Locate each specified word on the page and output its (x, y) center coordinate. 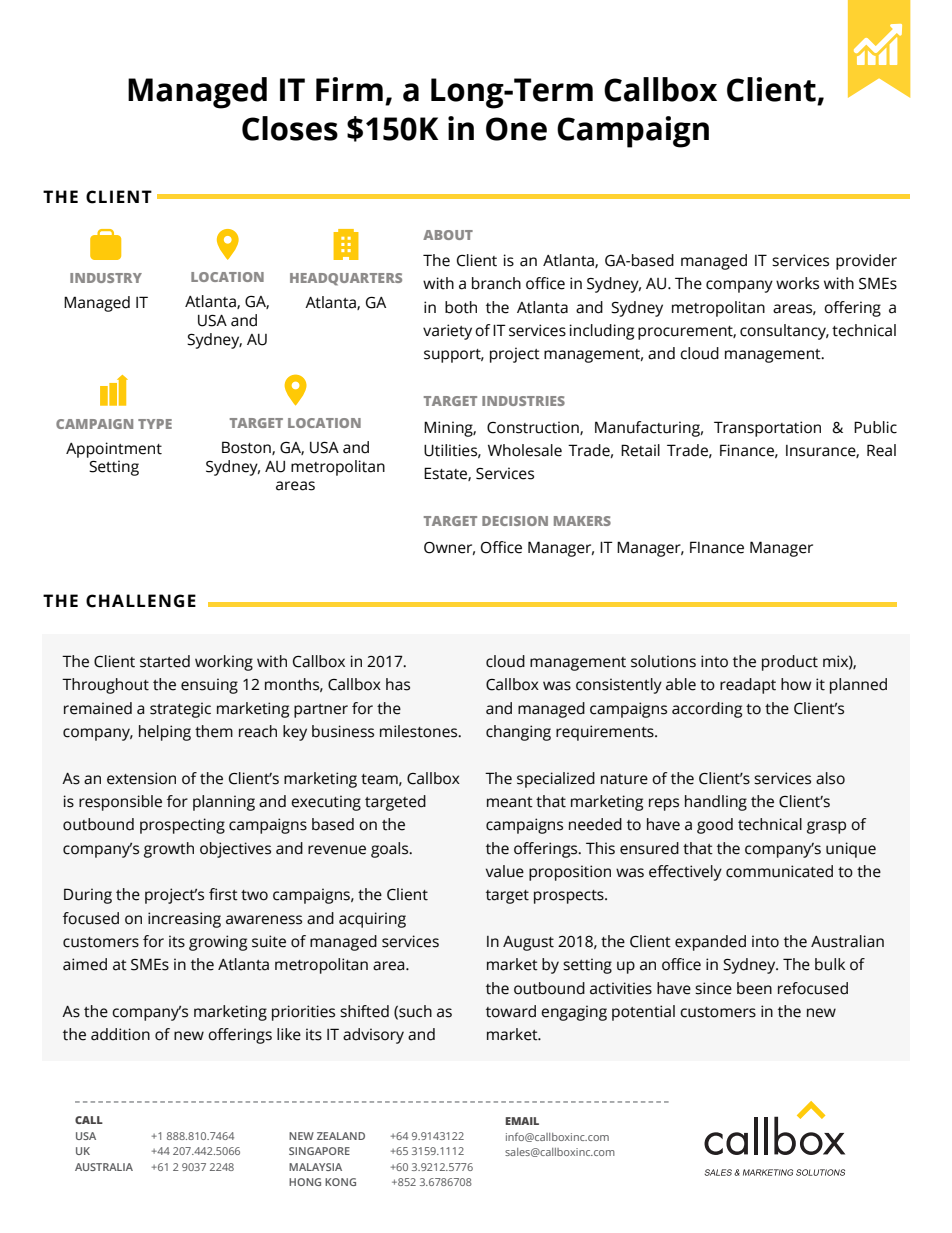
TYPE (155, 424)
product (790, 663)
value (505, 871)
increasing (184, 920)
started (165, 661)
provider (866, 262)
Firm (349, 89)
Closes (290, 128)
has (398, 684)
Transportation (767, 429)
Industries (523, 401)
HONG (305, 1182)
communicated (779, 871)
